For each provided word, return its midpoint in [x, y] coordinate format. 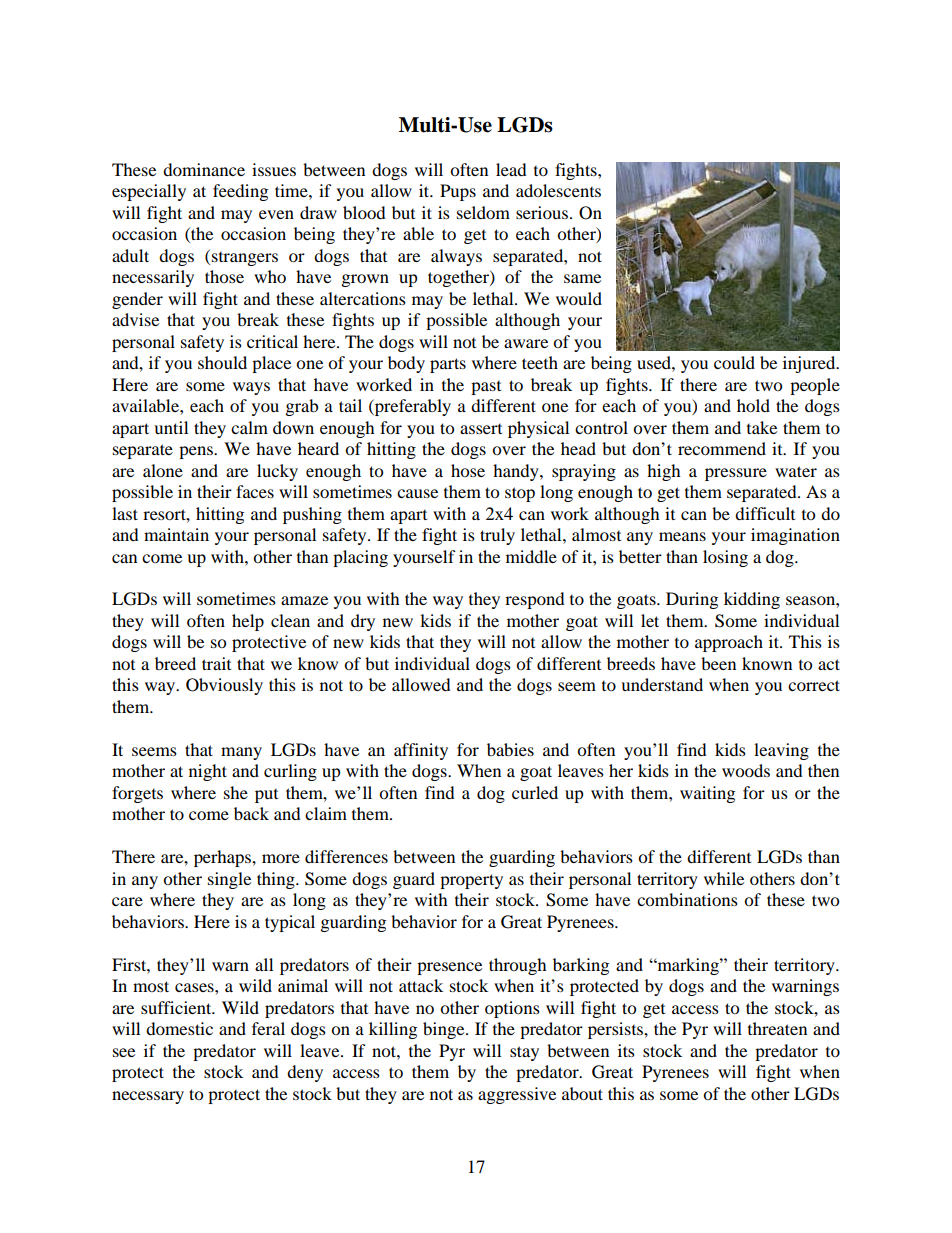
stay [524, 1053]
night [208, 772]
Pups [458, 192]
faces [255, 491]
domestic [179, 1028]
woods [746, 770]
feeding [240, 192]
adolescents [558, 190]
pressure [736, 474]
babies [510, 749]
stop [520, 494]
